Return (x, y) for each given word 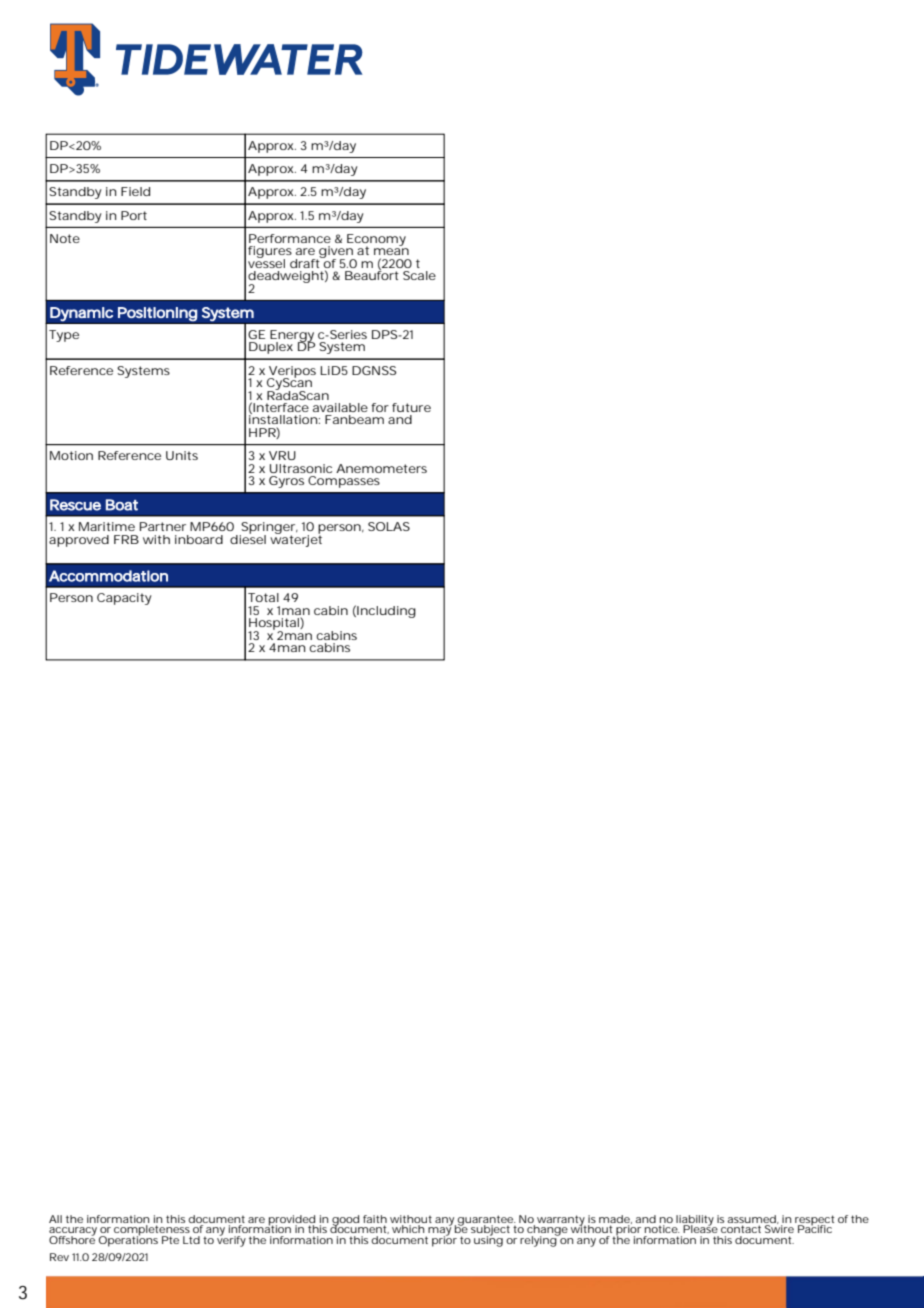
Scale (419, 275)
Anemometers (381, 468)
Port (134, 215)
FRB (126, 539)
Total (263, 597)
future (411, 407)
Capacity (124, 599)
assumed (751, 1219)
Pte (170, 1240)
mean (391, 251)
